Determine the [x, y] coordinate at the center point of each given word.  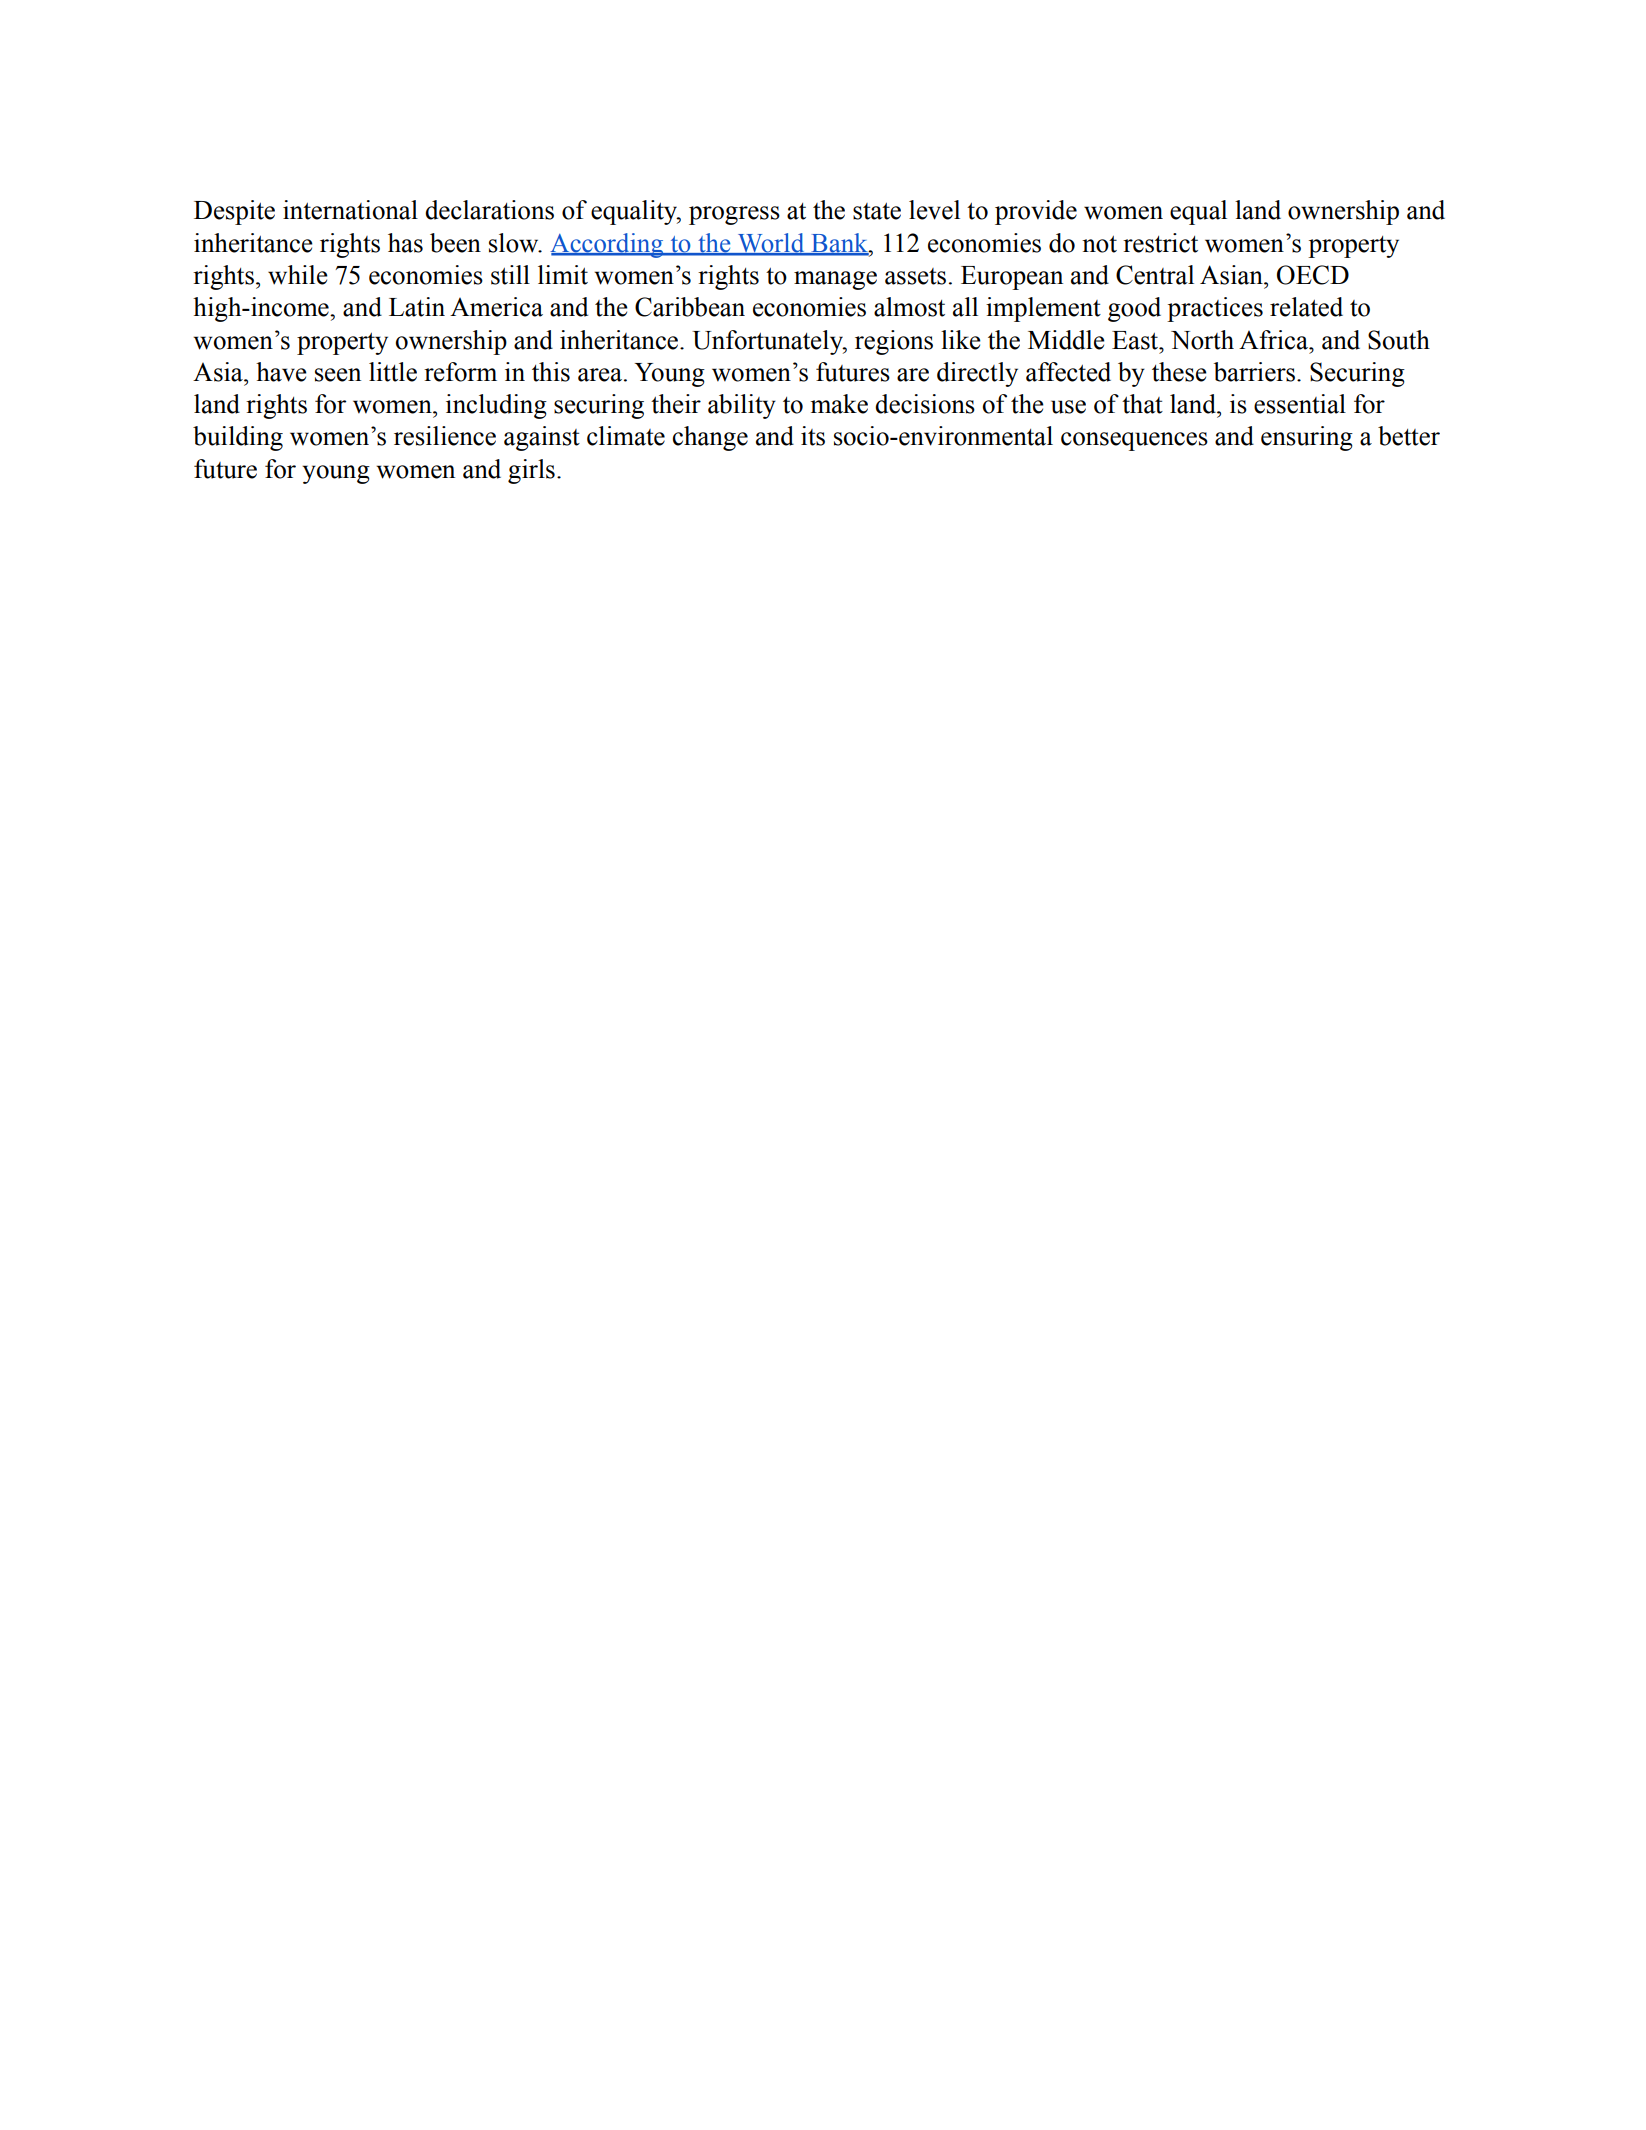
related [1306, 307]
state [877, 211]
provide [1036, 212]
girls [531, 471]
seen [338, 375]
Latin [417, 307]
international [350, 210]
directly [977, 374]
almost [909, 307]
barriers [1254, 372]
